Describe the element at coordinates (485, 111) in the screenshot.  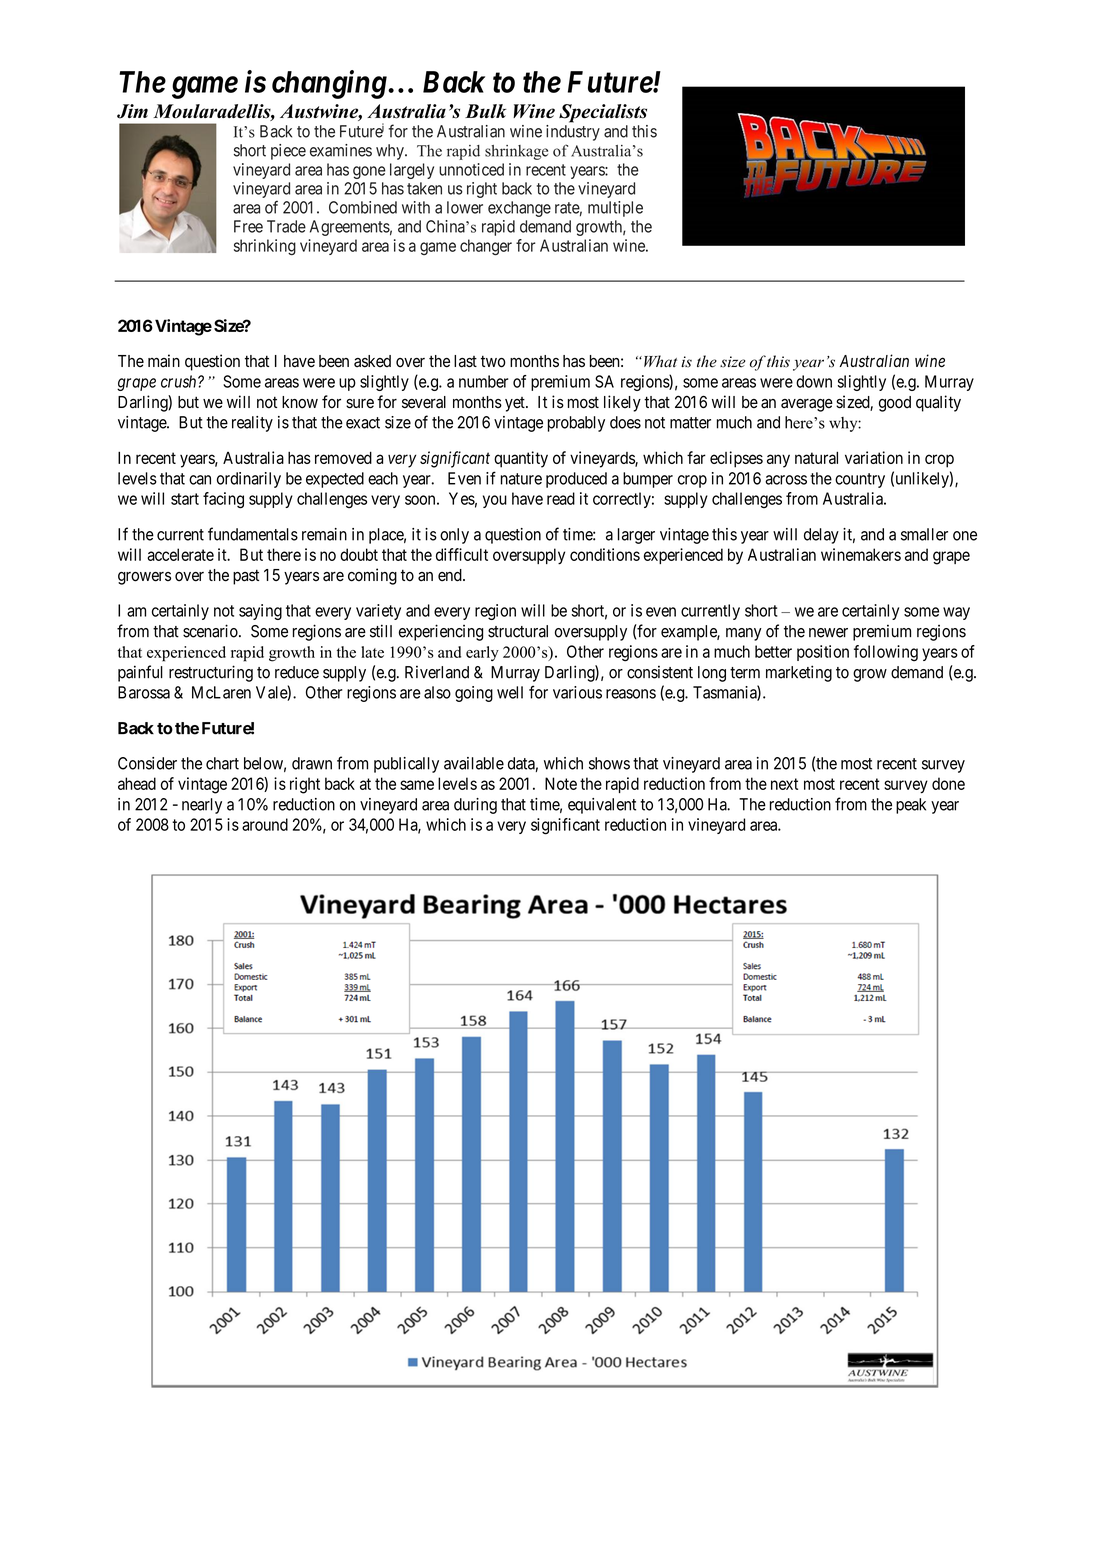
I see `Bulk` at that location.
